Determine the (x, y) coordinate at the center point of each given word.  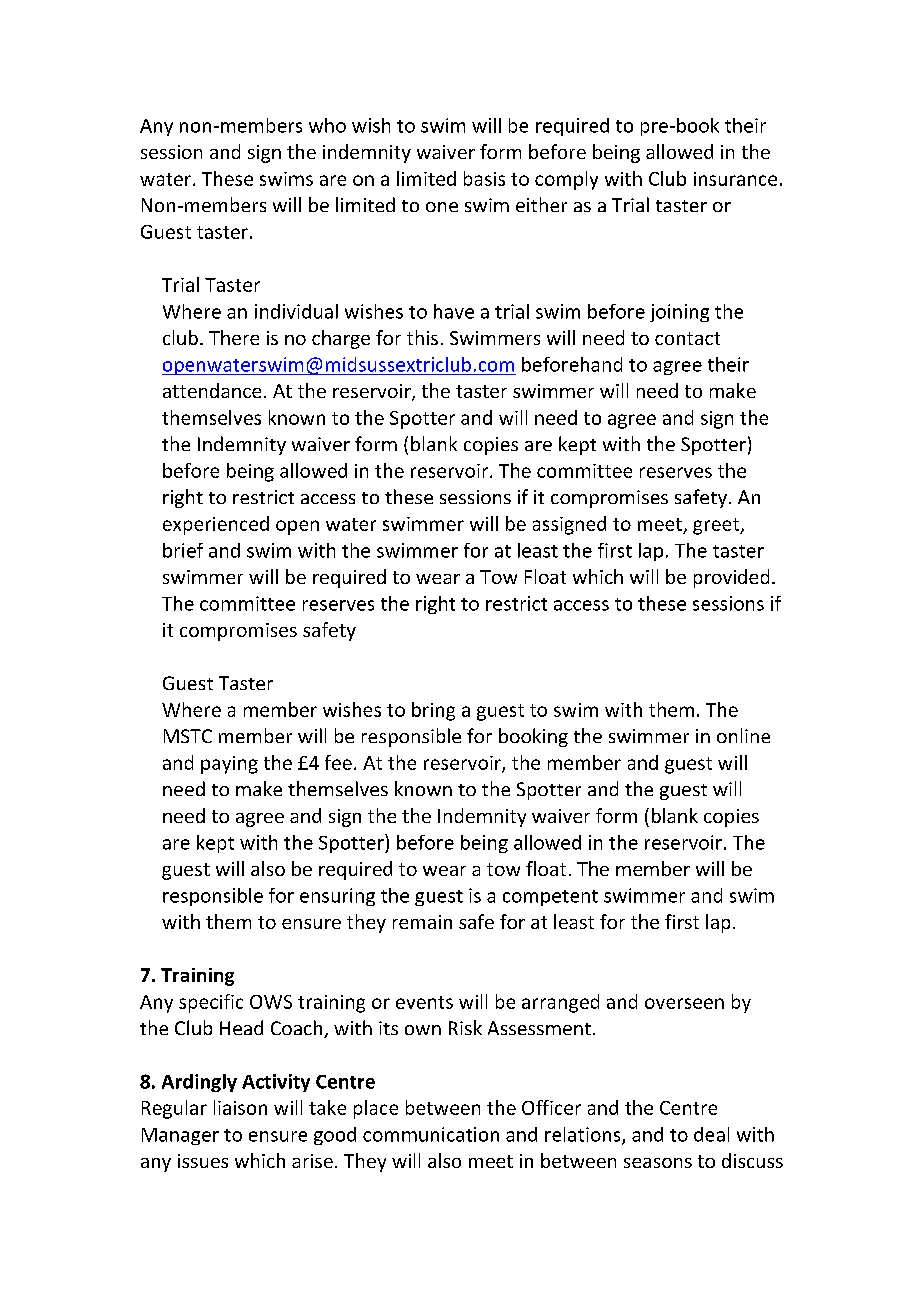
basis (484, 178)
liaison (240, 1107)
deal (711, 1134)
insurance (735, 179)
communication (431, 1134)
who (327, 125)
